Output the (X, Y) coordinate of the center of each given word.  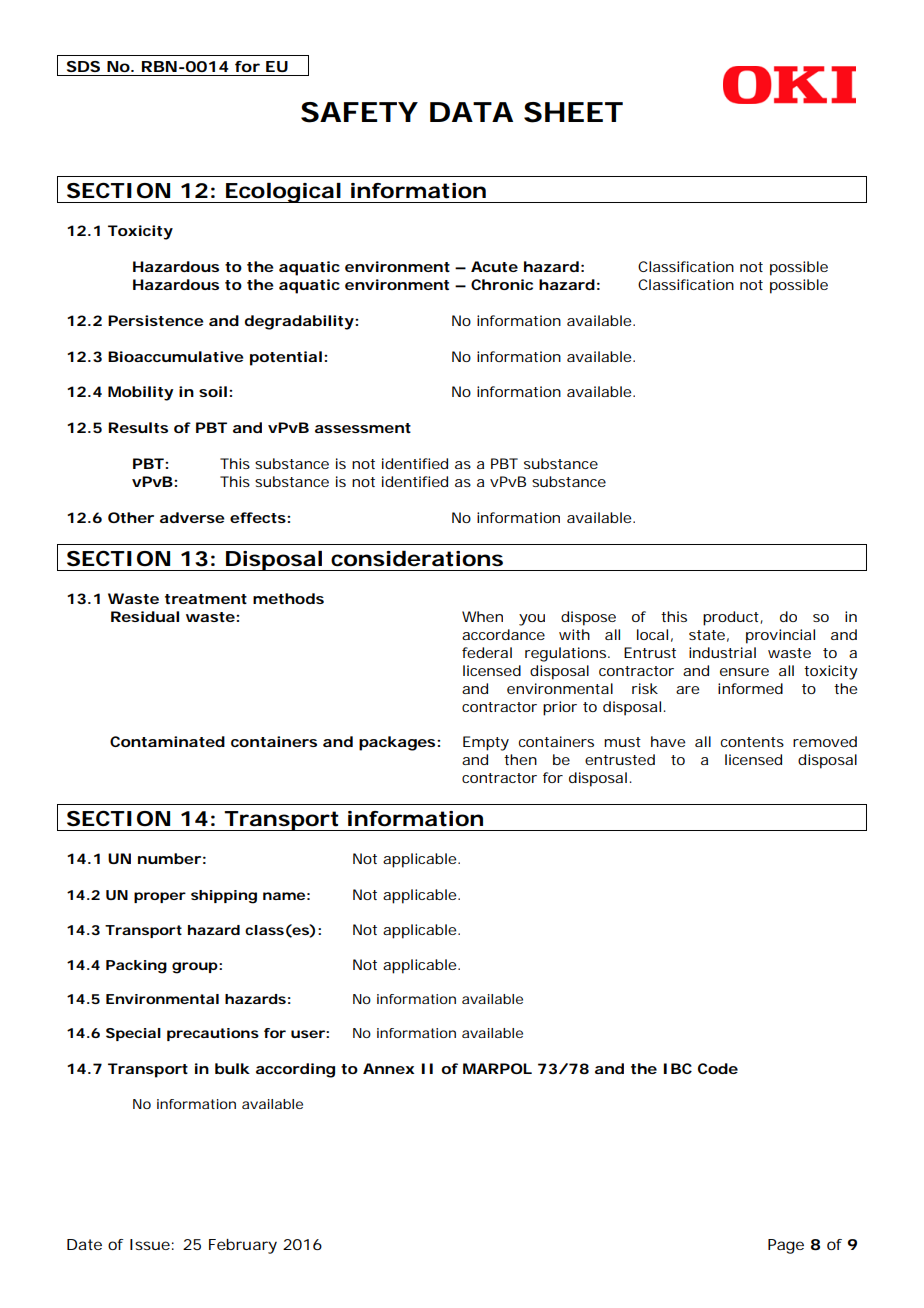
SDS (83, 66)
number (169, 858)
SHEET (573, 112)
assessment (363, 428)
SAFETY (359, 112)
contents (752, 742)
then (520, 759)
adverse (192, 517)
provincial (780, 636)
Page (786, 1246)
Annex (388, 1068)
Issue (150, 1244)
